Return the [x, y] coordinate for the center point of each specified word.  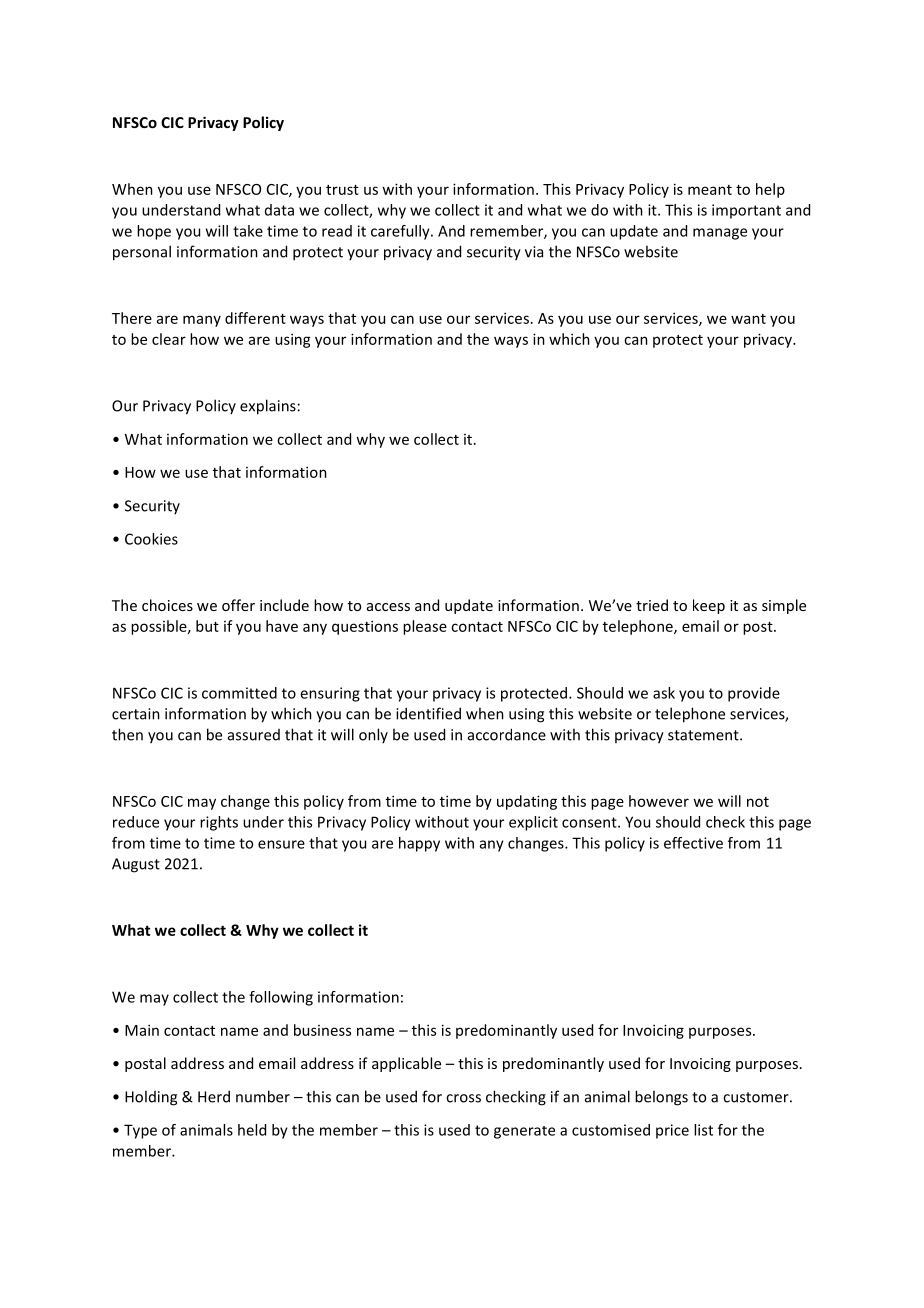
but [207, 626]
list [703, 1130]
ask [664, 693]
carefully [401, 232]
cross [463, 1098]
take [248, 231]
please [425, 627]
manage [720, 234]
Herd [214, 1096]
